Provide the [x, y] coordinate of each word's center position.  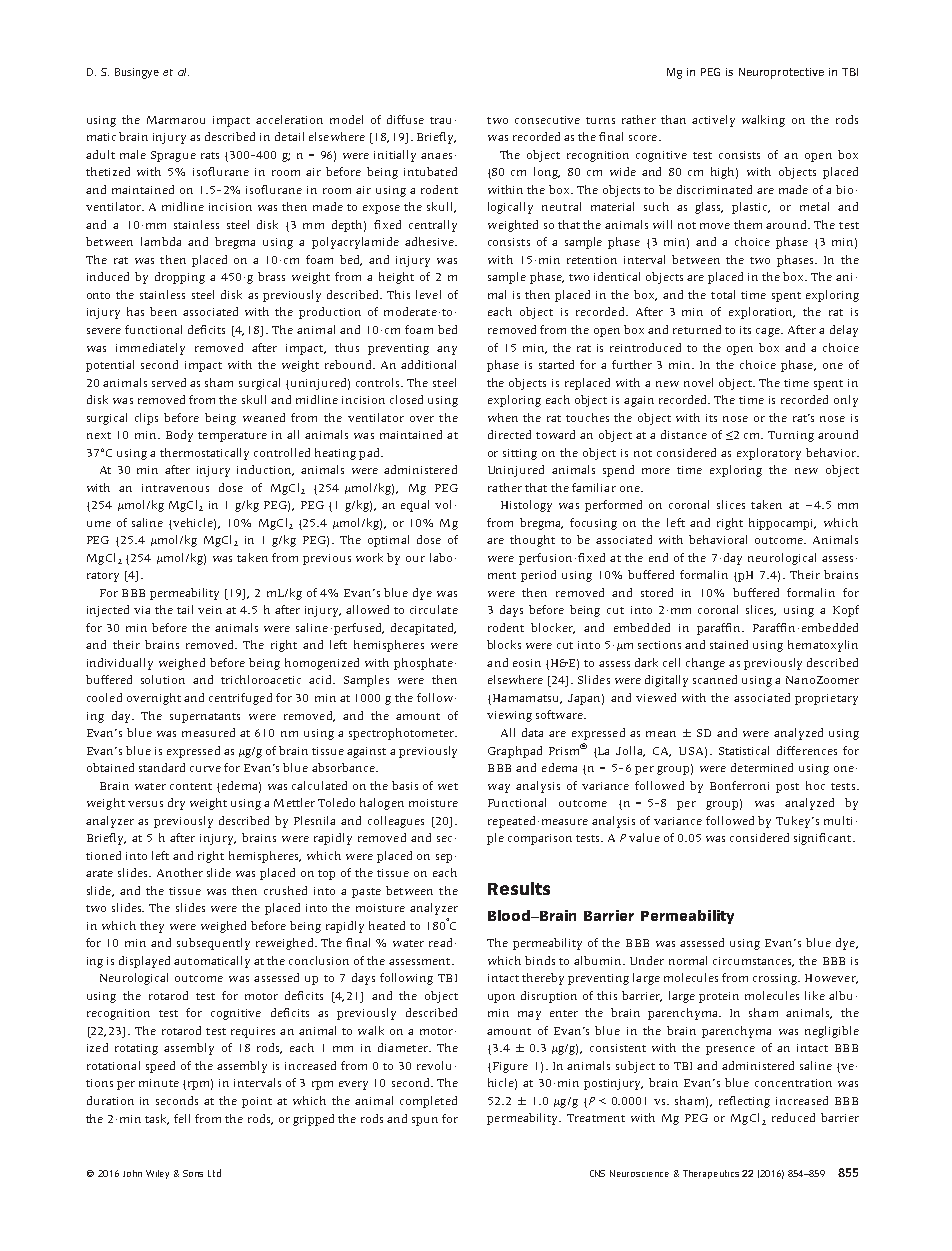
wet [448, 786]
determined [762, 767]
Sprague [173, 156]
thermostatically [204, 454]
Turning [791, 436]
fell [182, 1118]
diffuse [405, 119]
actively [713, 121]
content [191, 786]
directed [509, 434]
